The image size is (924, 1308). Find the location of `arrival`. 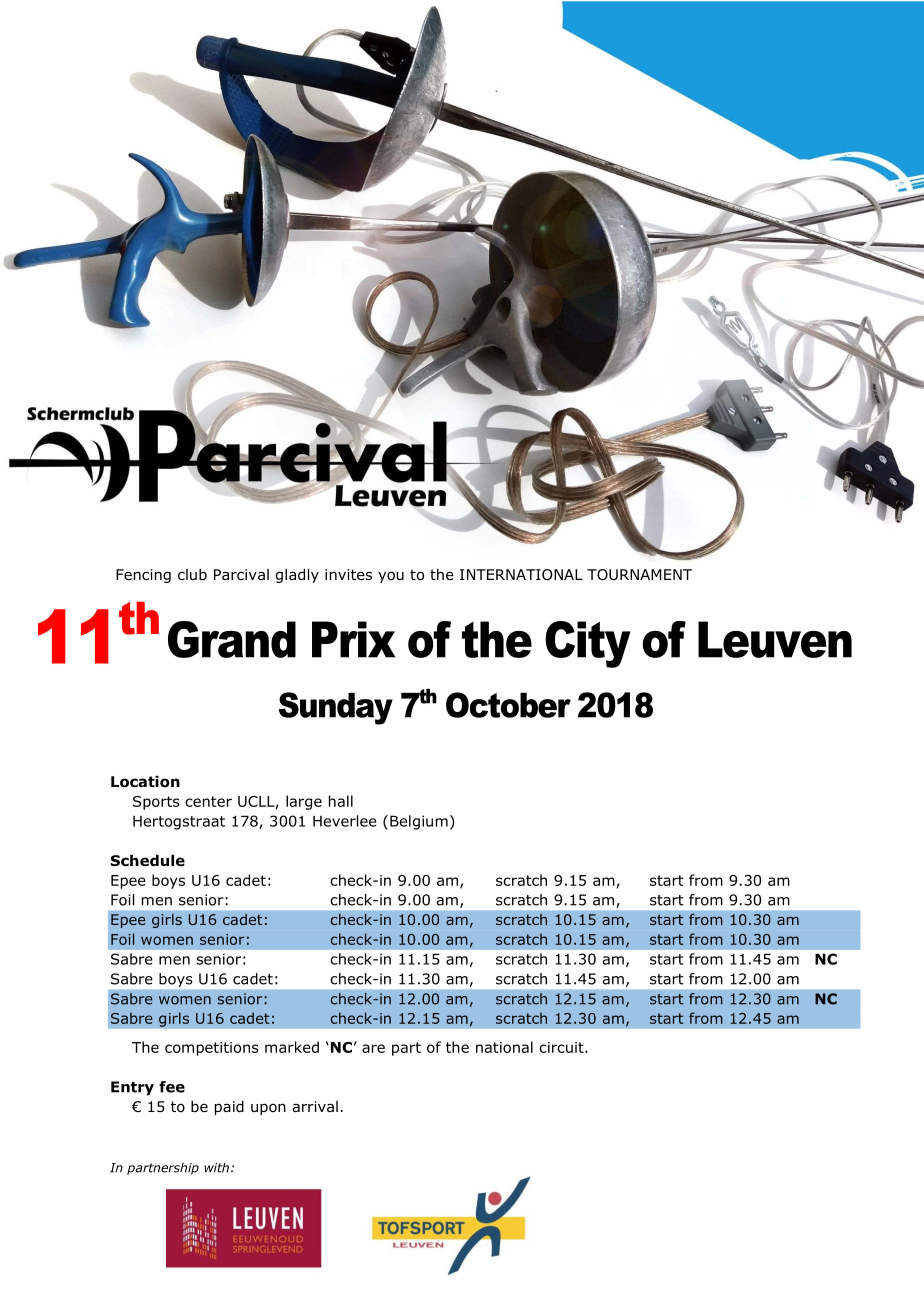

arrival is located at coordinates (315, 1106).
